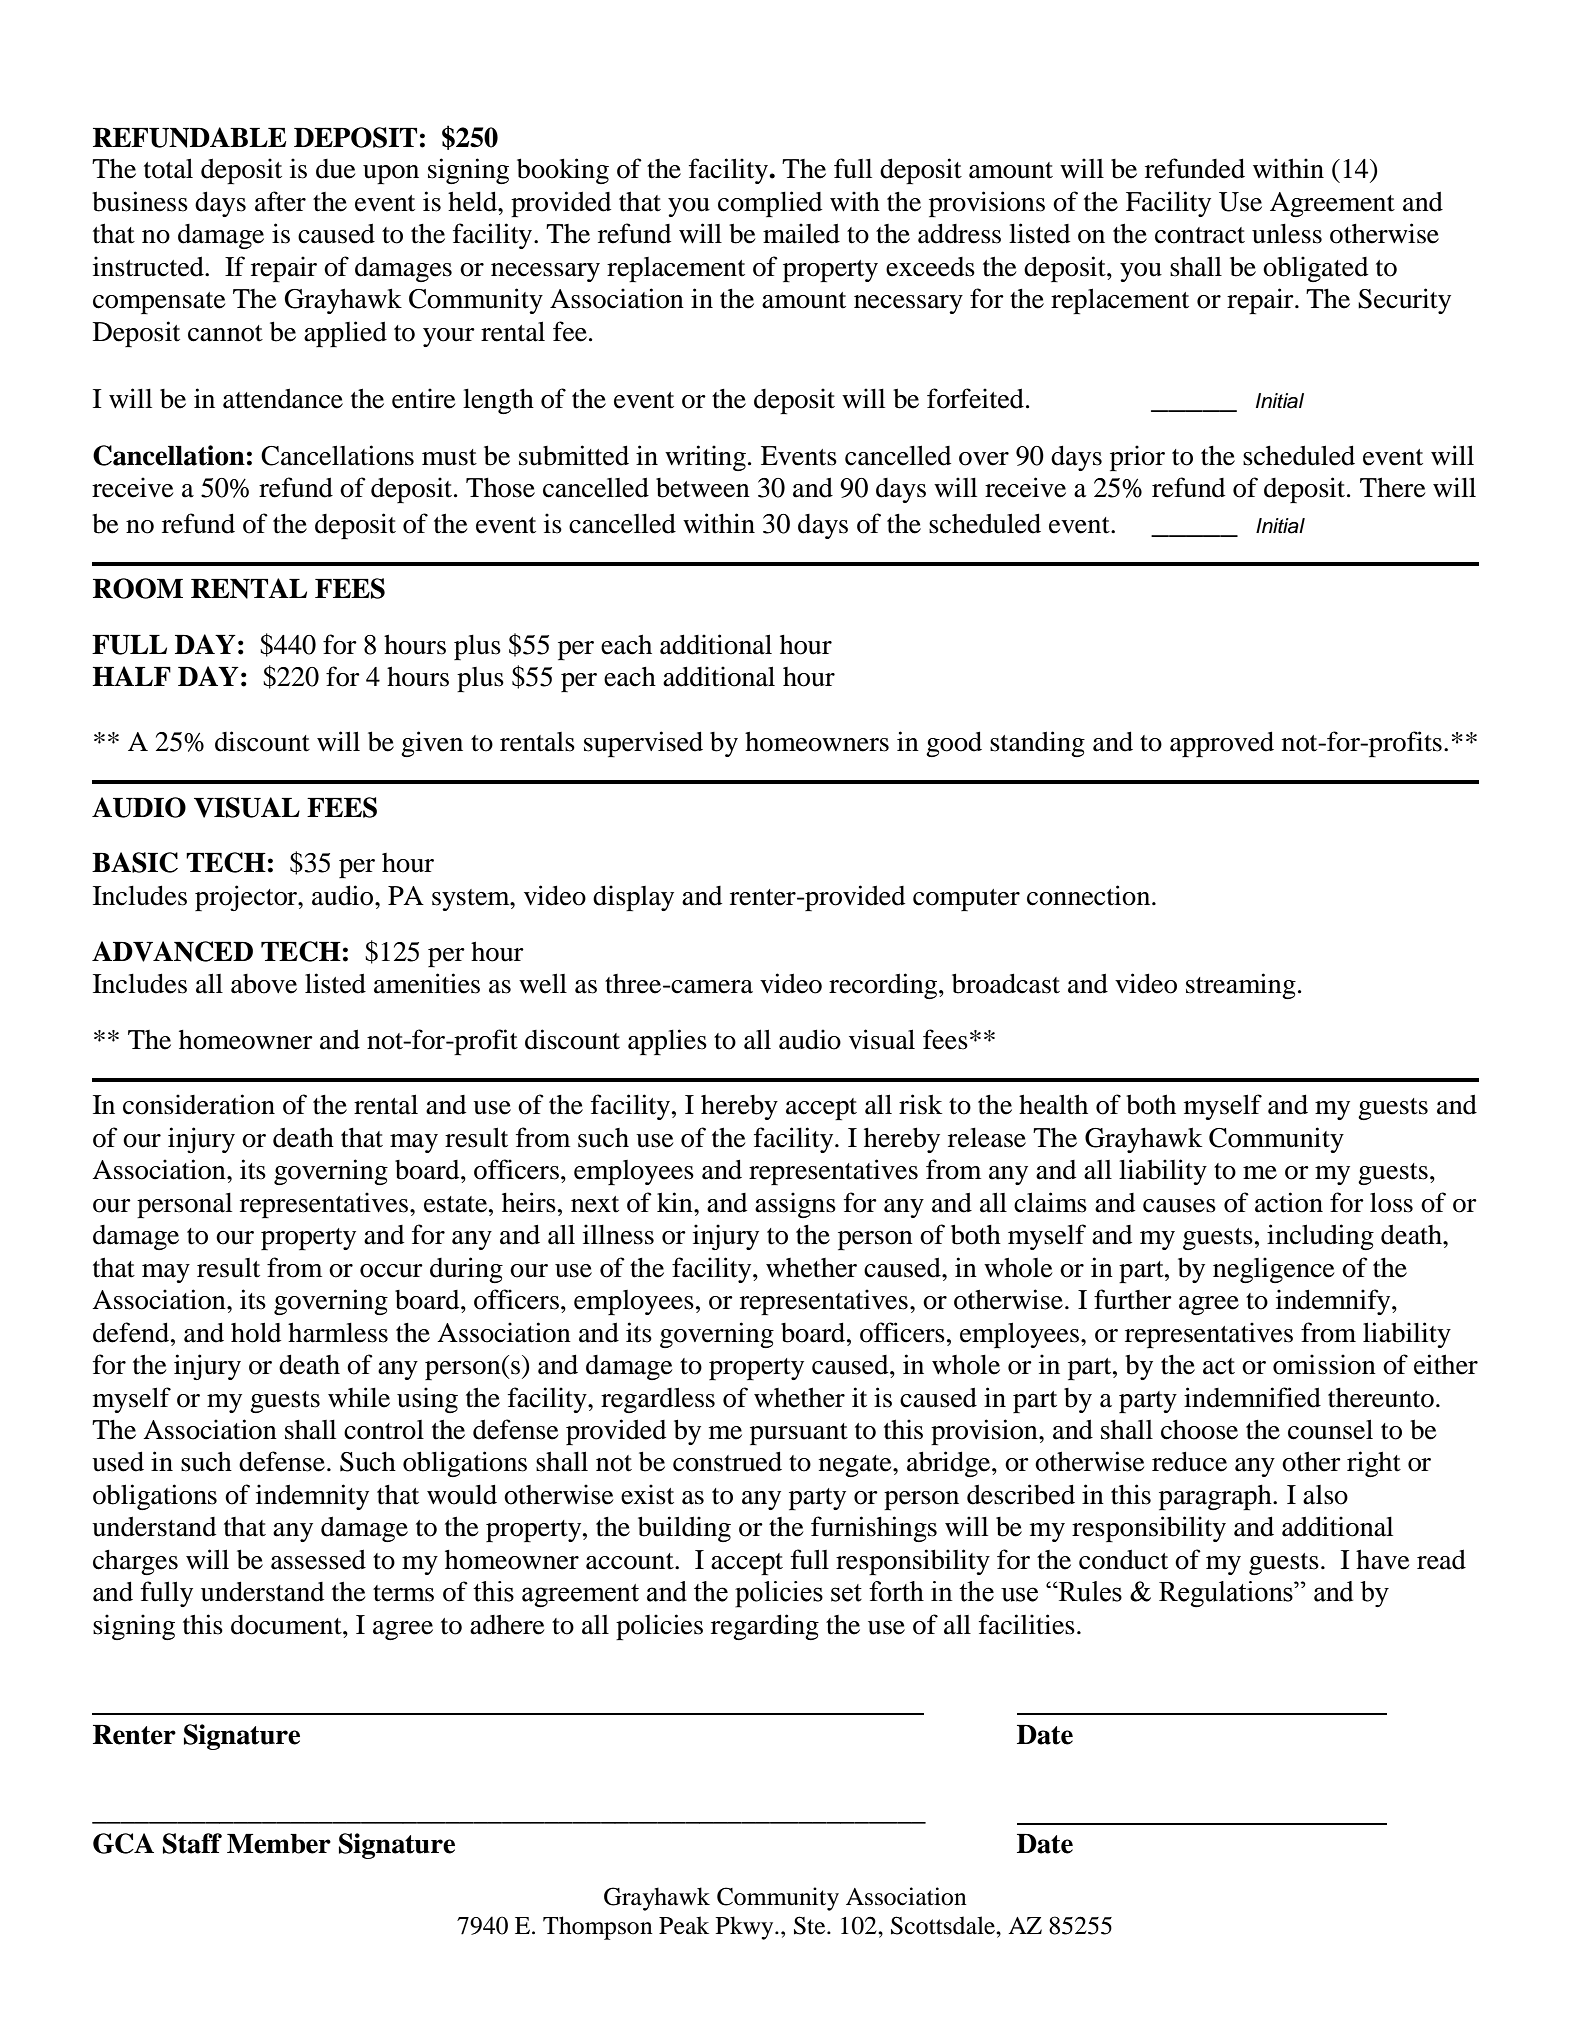 This page has width=1571, height=2033. Describe the element at coordinates (1287, 233) in the page. I see `unless` at that location.
